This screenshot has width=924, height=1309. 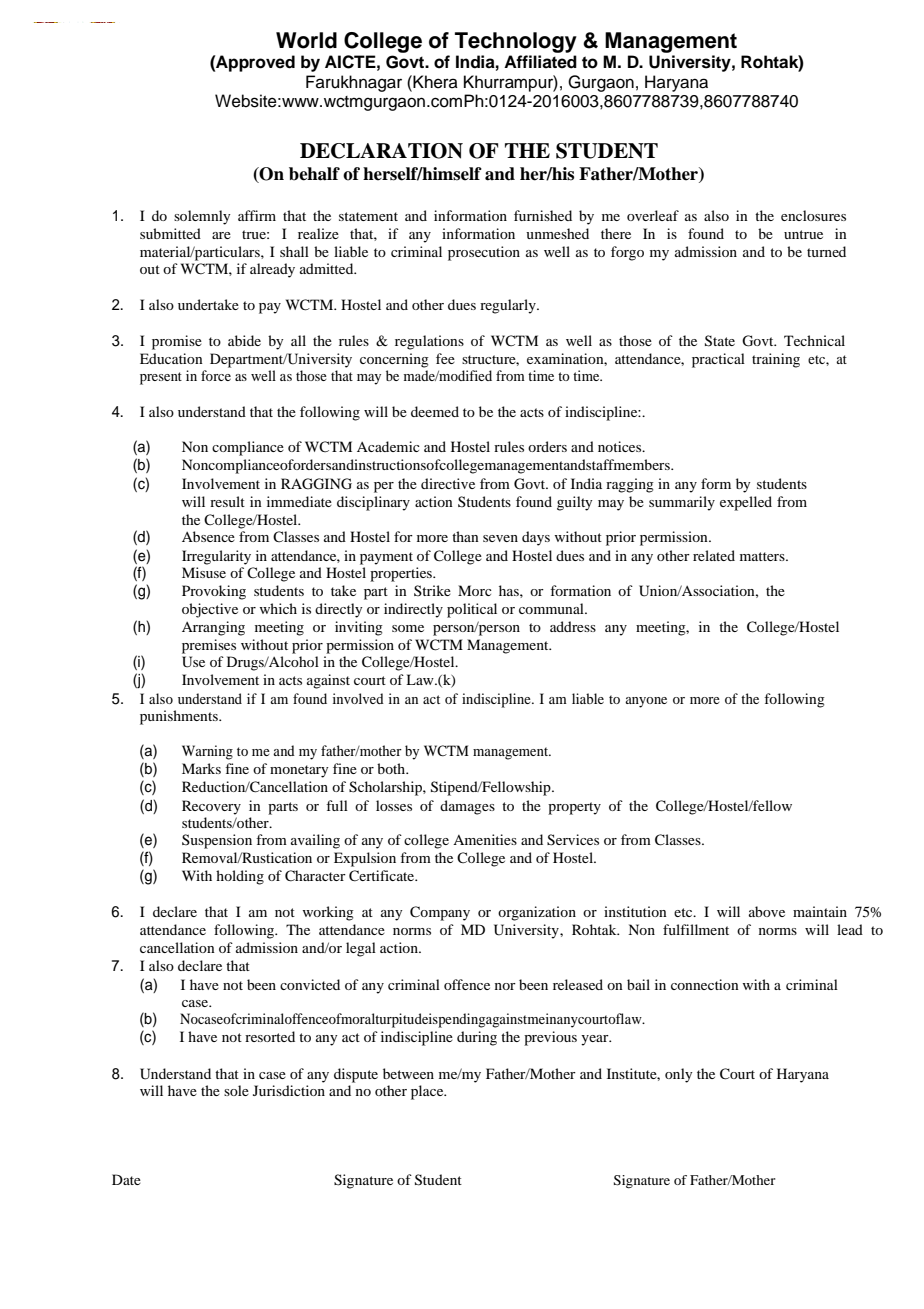 I want to click on World, so click(x=306, y=40).
